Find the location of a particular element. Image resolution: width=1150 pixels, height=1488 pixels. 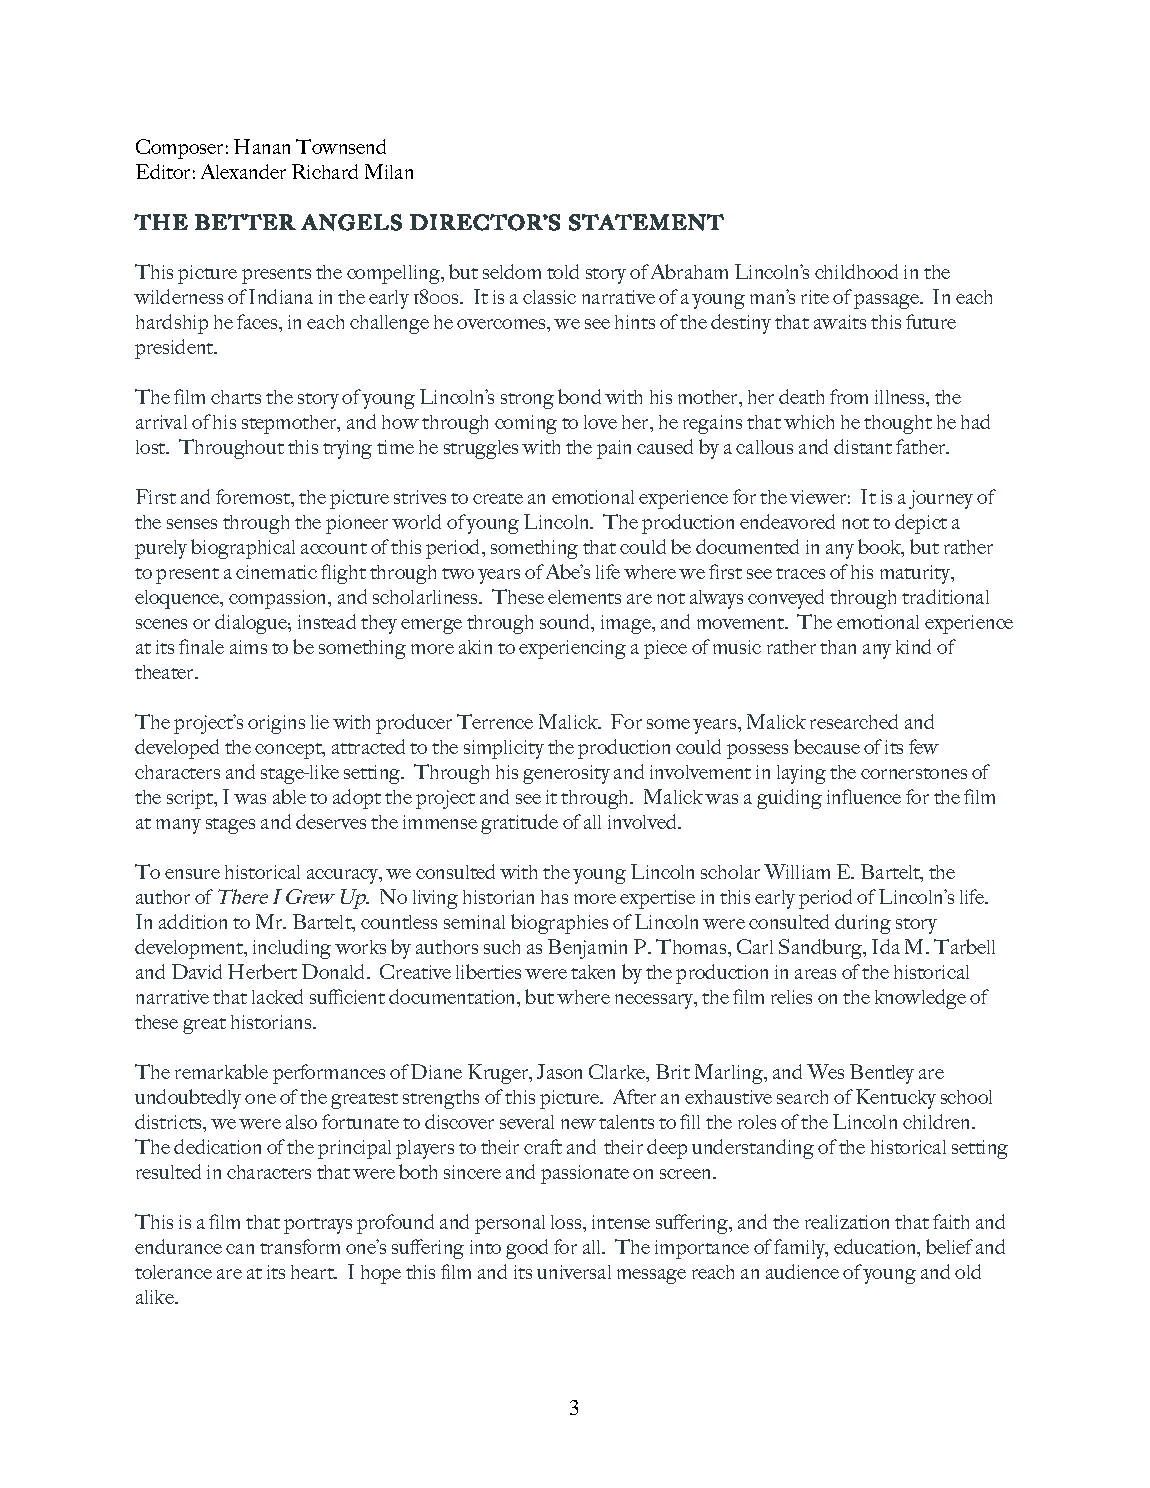

bond is located at coordinates (579, 396).
